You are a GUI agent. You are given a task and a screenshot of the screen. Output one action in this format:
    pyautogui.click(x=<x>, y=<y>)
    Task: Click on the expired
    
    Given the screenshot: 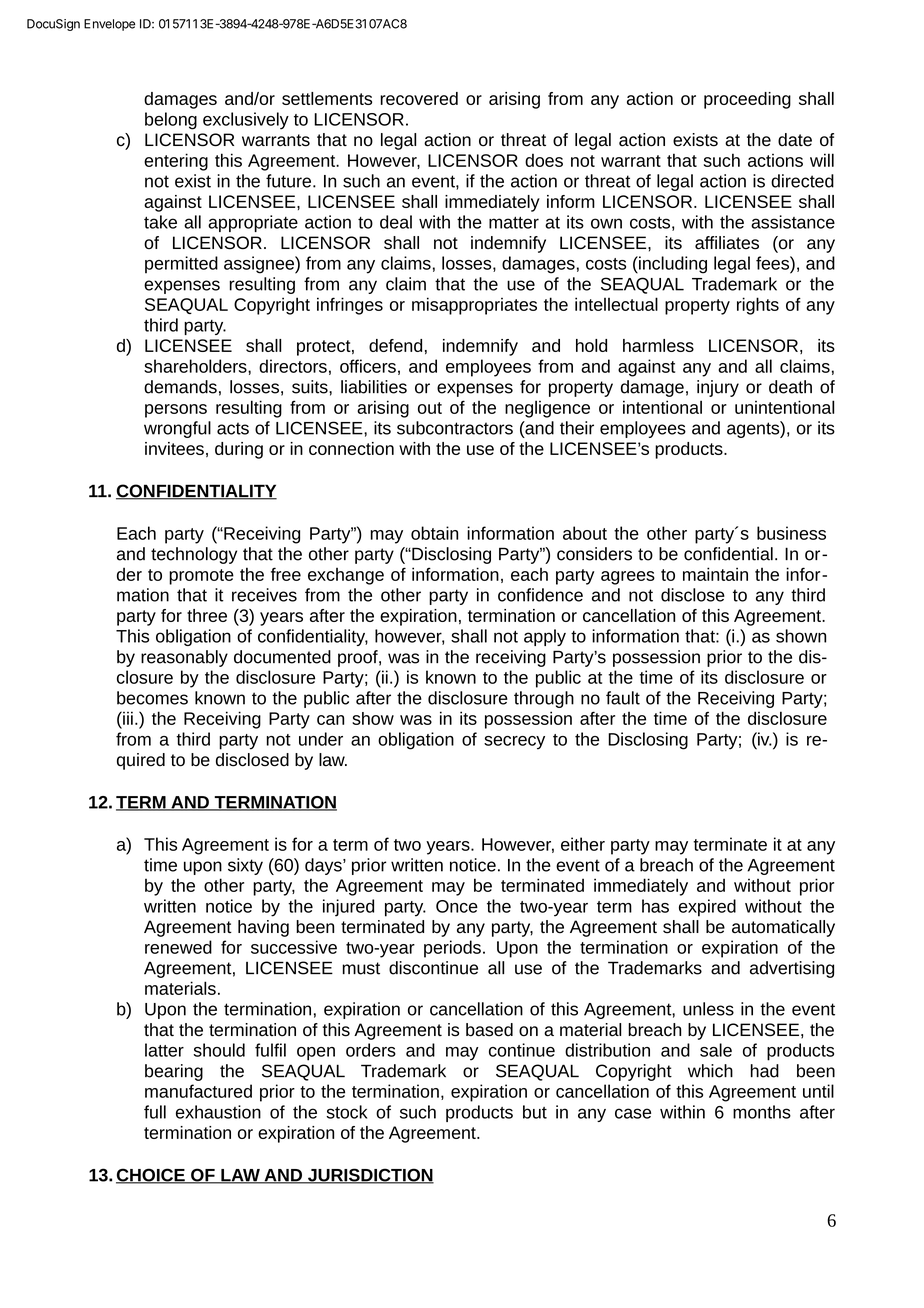 What is the action you would take?
    pyautogui.click(x=707, y=908)
